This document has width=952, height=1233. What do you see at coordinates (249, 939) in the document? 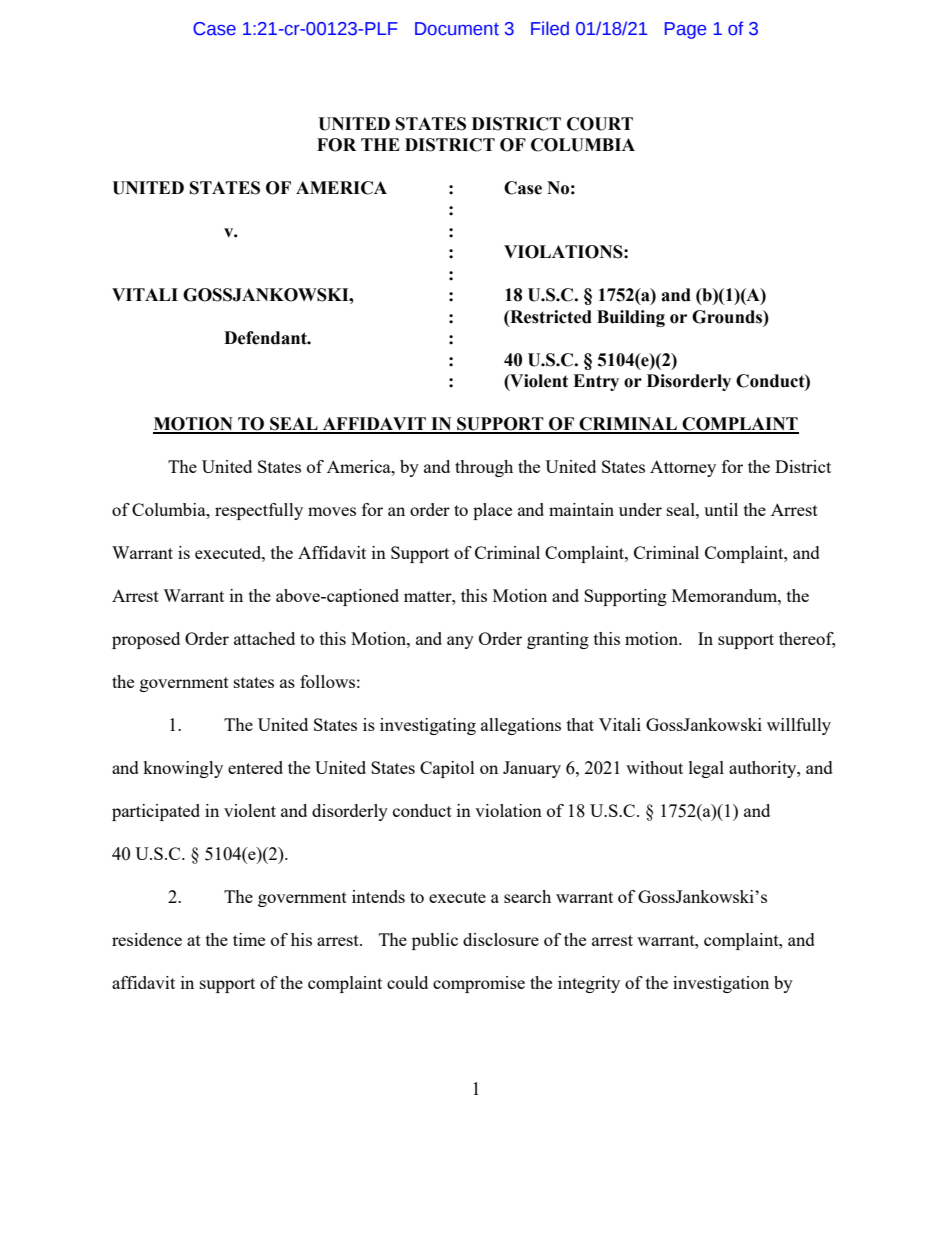
I see `time` at bounding box center [249, 939].
